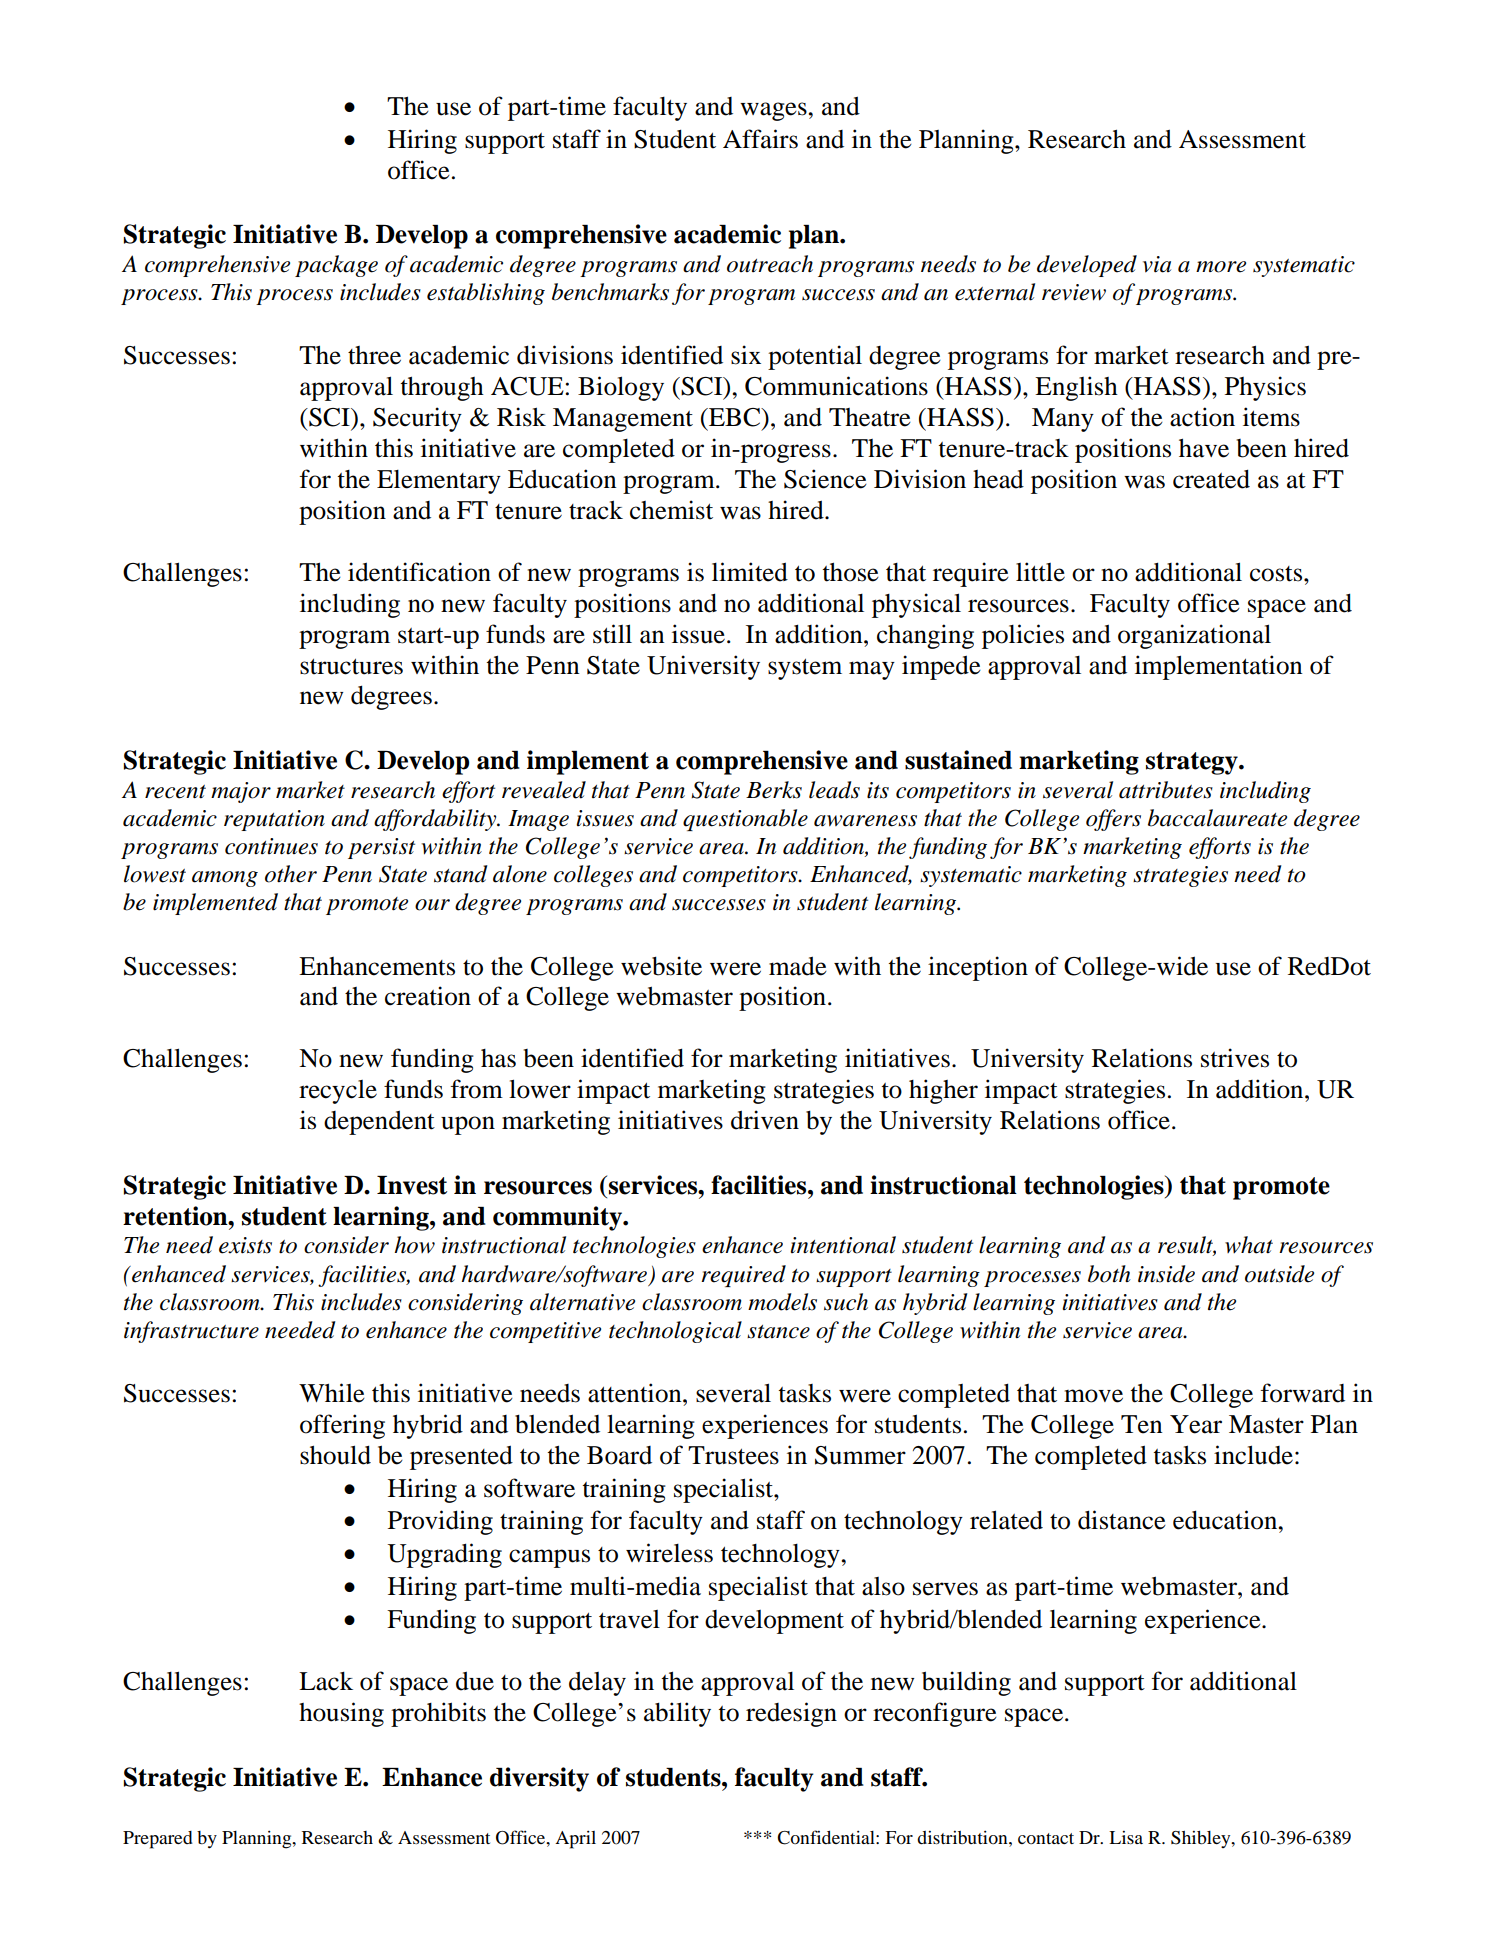  Describe the element at coordinates (760, 139) in the screenshot. I see `Affairs` at that location.
